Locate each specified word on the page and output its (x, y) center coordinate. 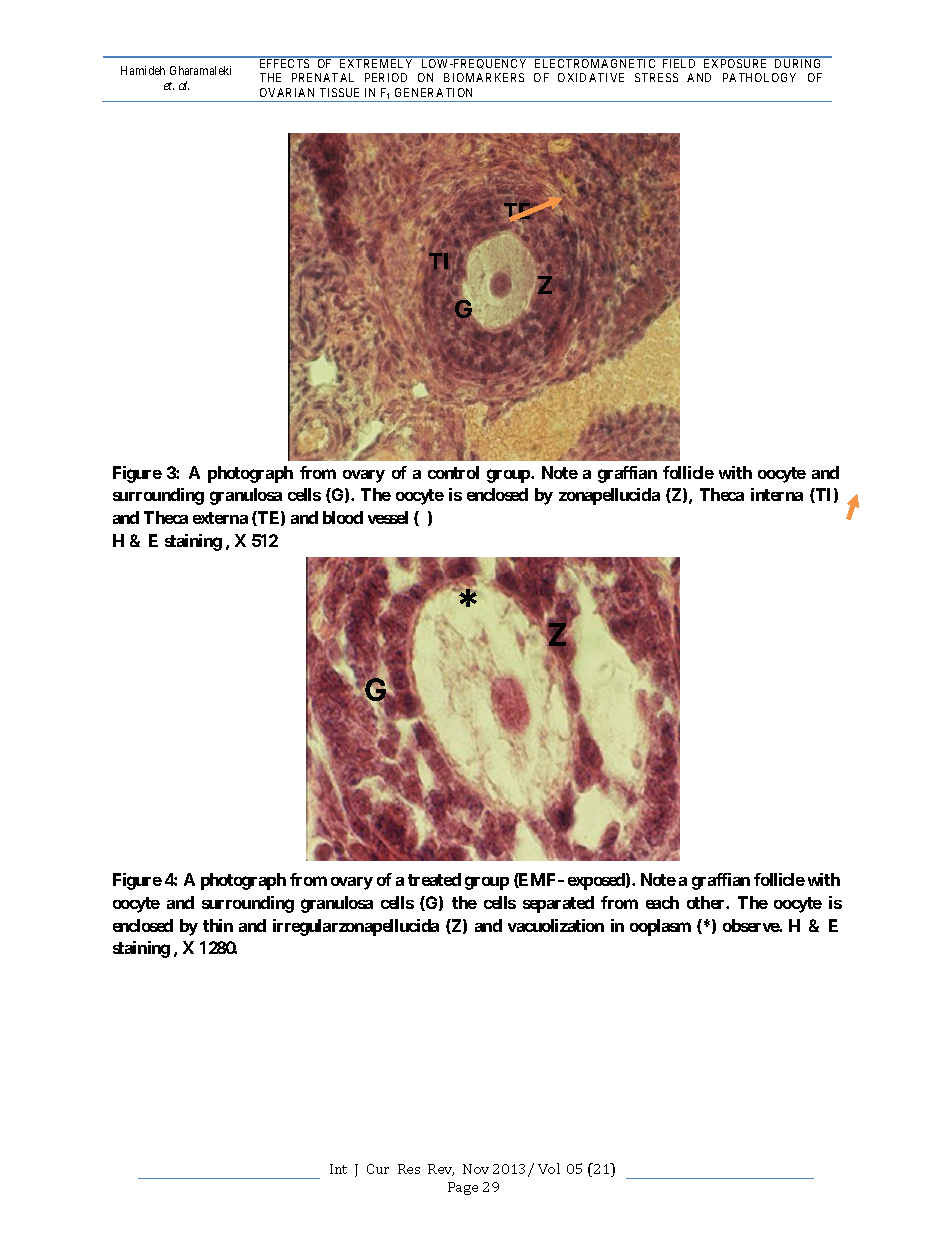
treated (434, 879)
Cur (378, 1169)
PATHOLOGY (759, 77)
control (453, 472)
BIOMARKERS (484, 77)
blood (343, 517)
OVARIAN (287, 92)
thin (218, 925)
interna (777, 494)
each (662, 902)
